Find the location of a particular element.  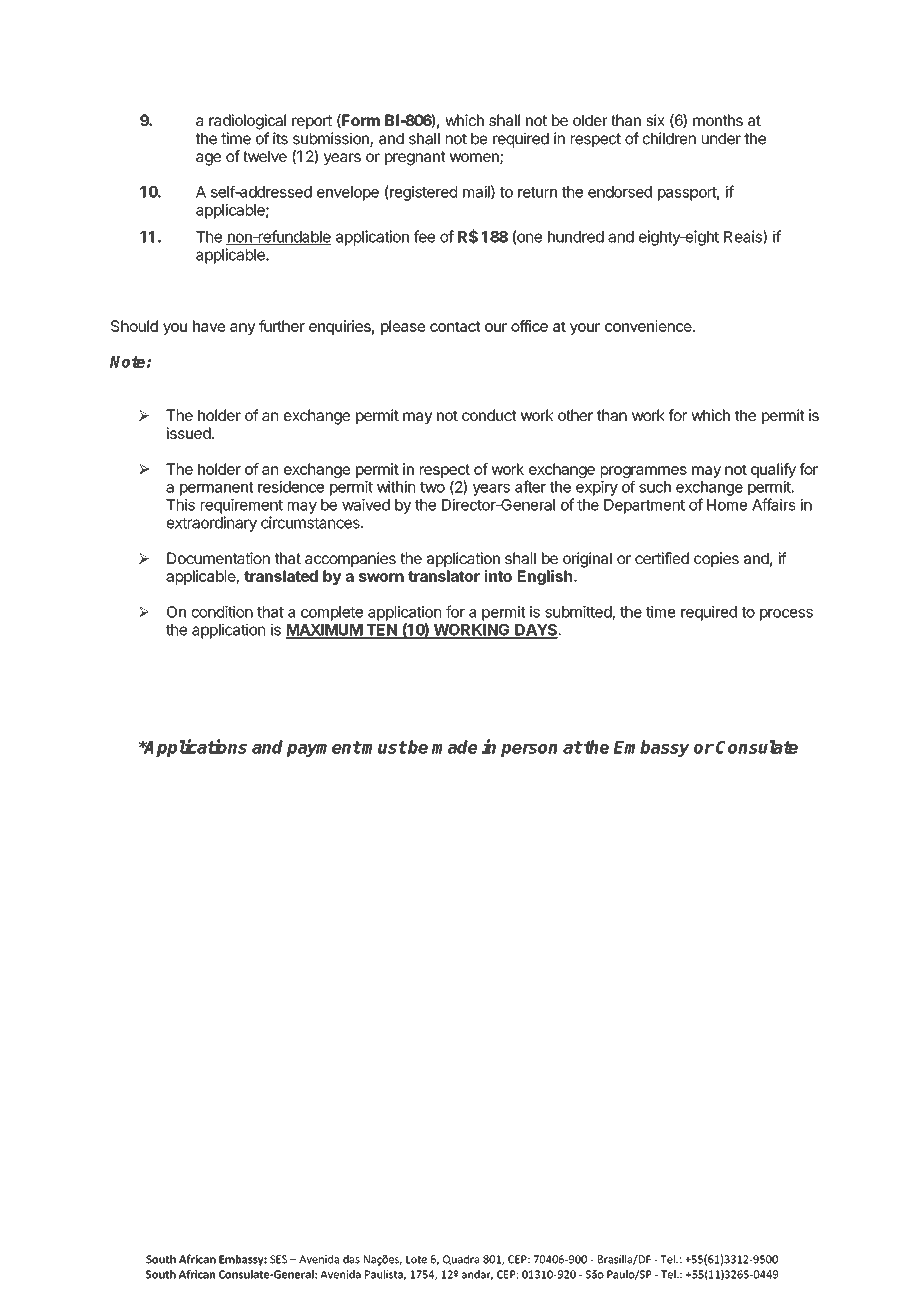

two is located at coordinates (432, 487).
